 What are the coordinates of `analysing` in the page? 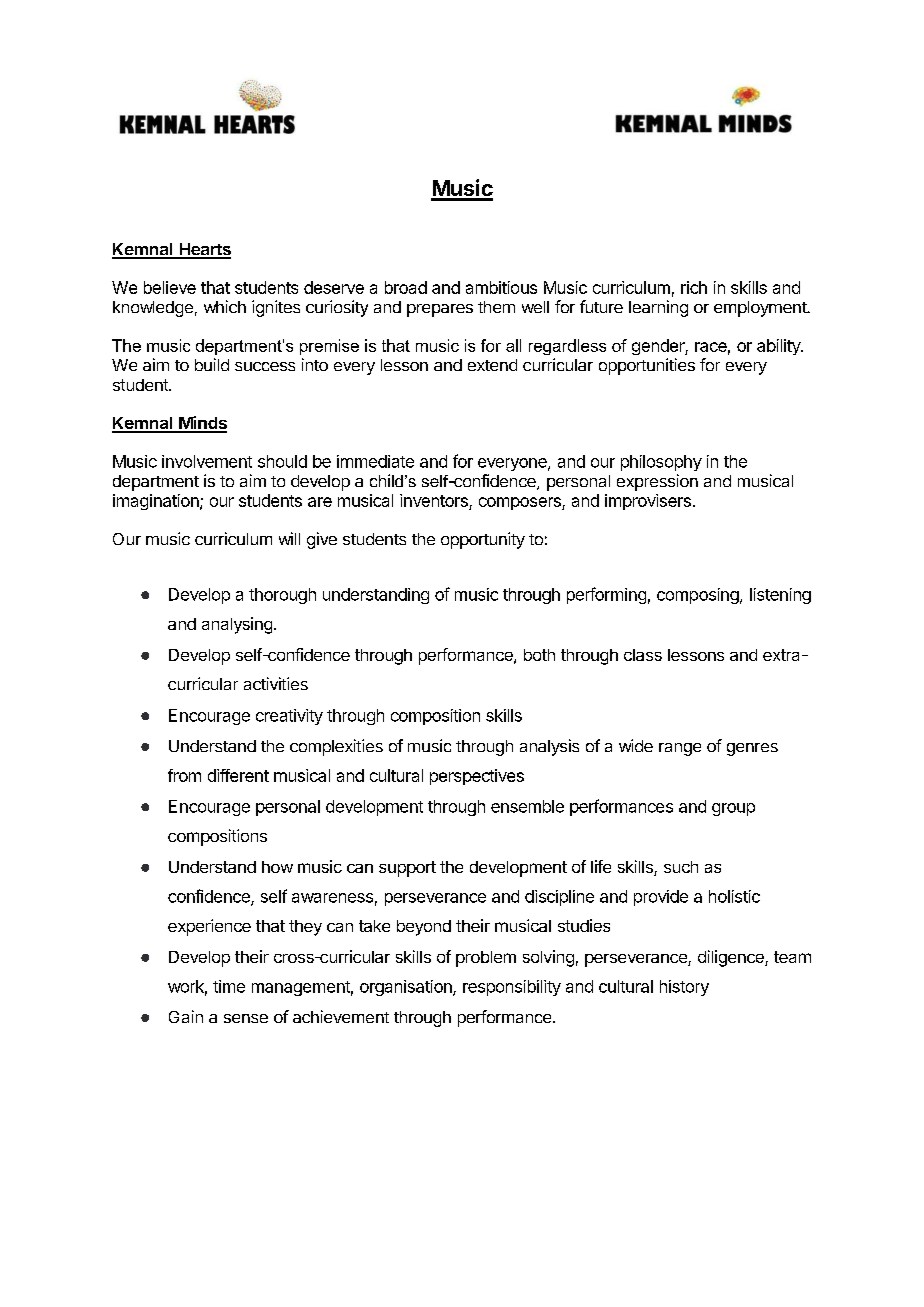 It's located at (237, 625).
